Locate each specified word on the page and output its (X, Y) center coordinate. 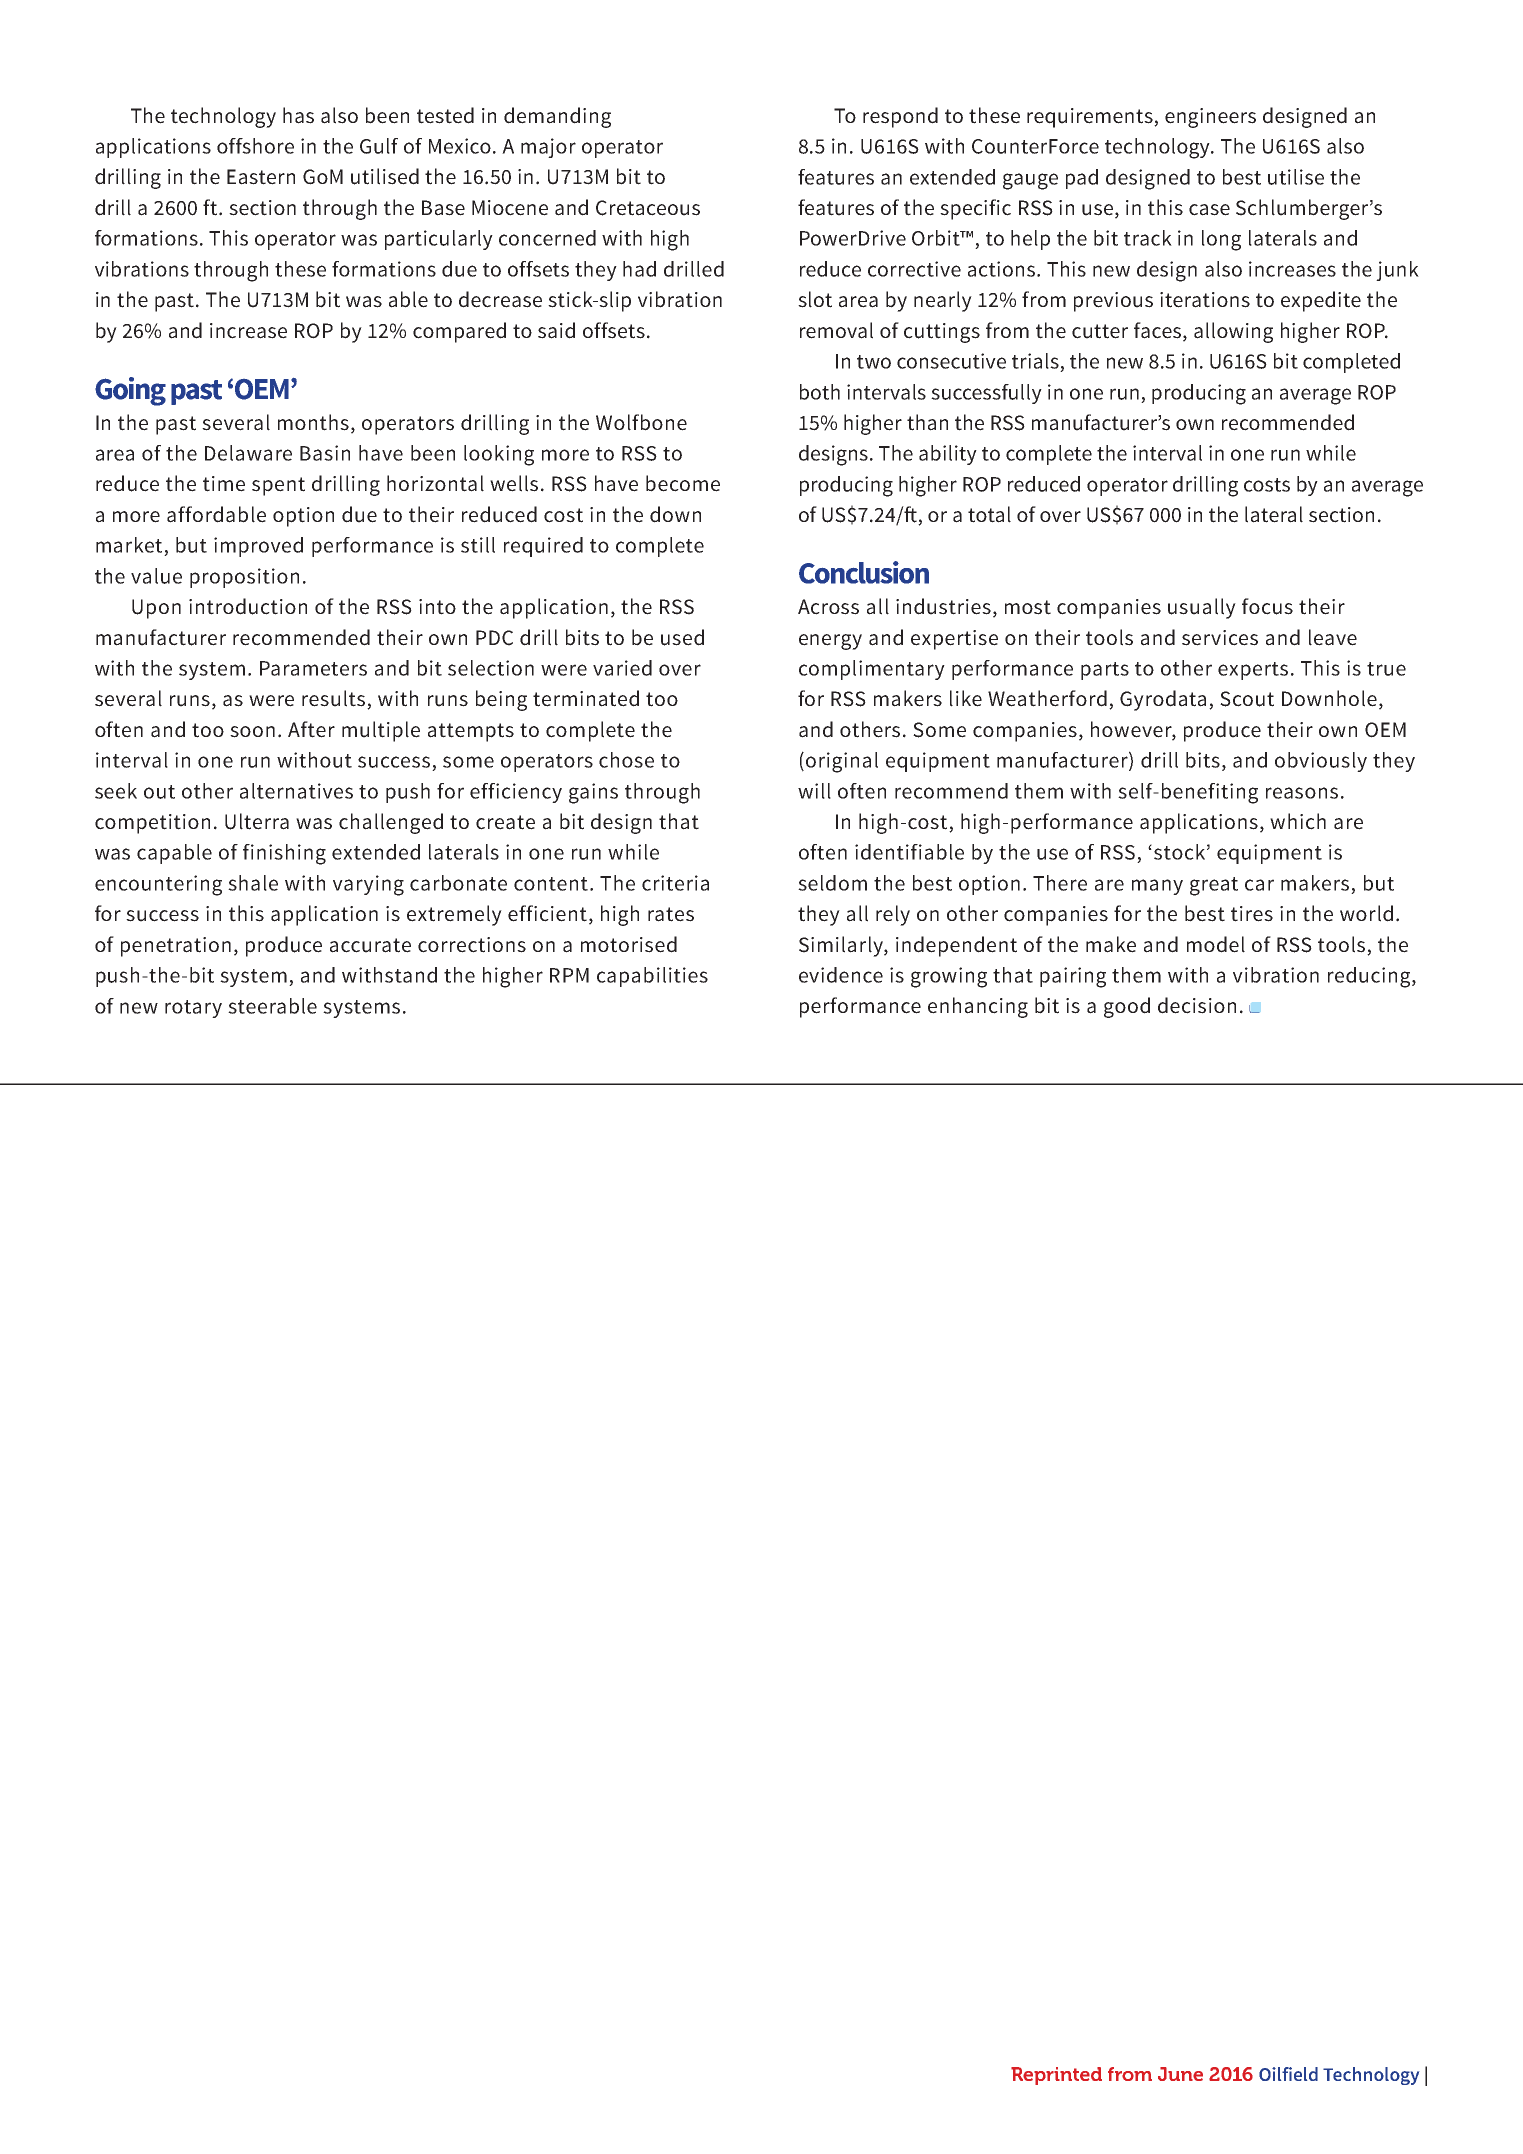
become (683, 483)
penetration (176, 947)
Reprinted (1056, 2076)
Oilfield (1288, 2074)
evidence (841, 975)
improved (258, 547)
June (1180, 2074)
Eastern (261, 177)
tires (1252, 914)
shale (253, 883)
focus (1267, 606)
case (1209, 210)
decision (1197, 1005)
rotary (193, 1009)
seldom (832, 883)
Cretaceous (648, 208)
